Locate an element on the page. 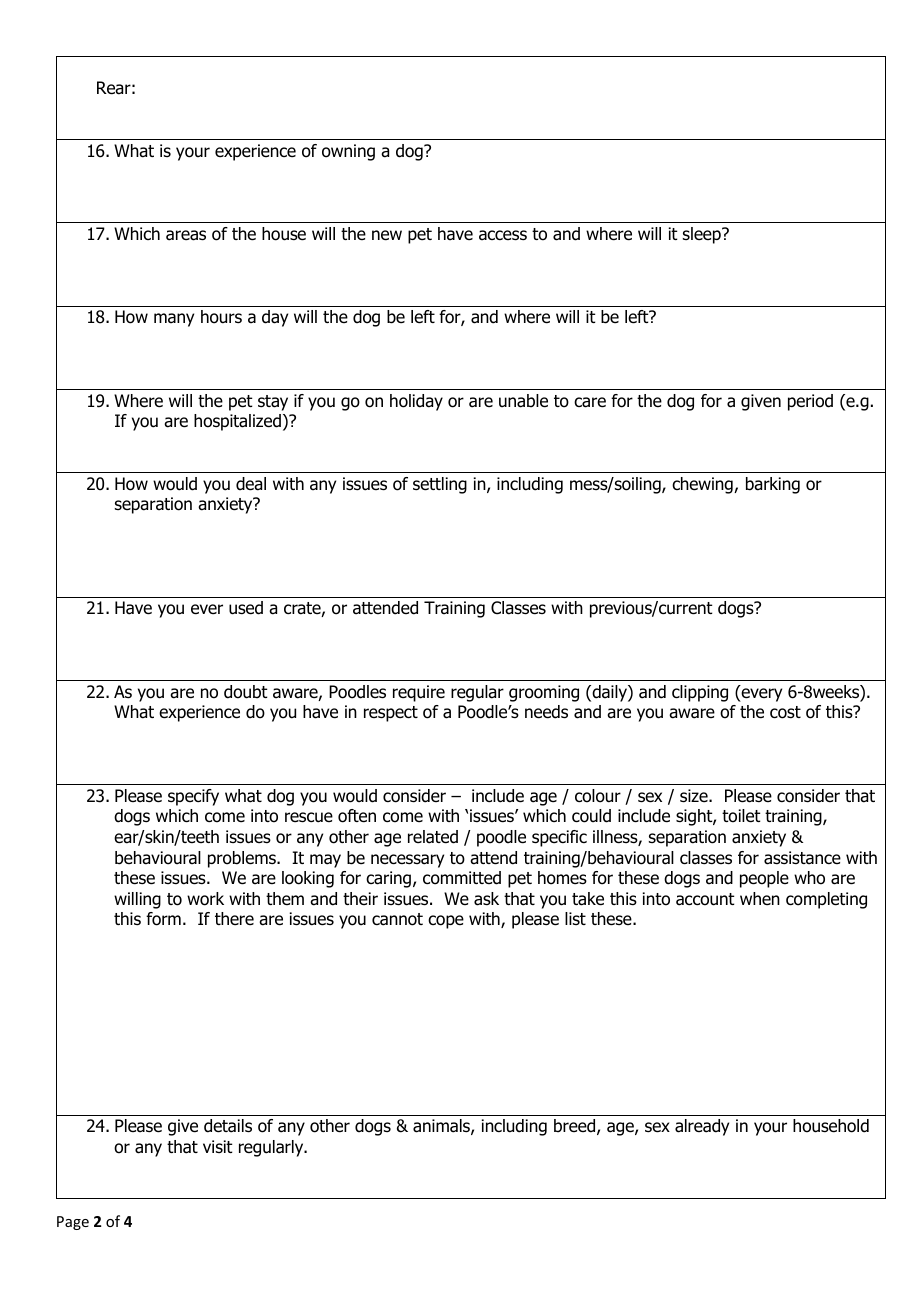 This image has width=924, height=1308. sleep is located at coordinates (703, 235).
